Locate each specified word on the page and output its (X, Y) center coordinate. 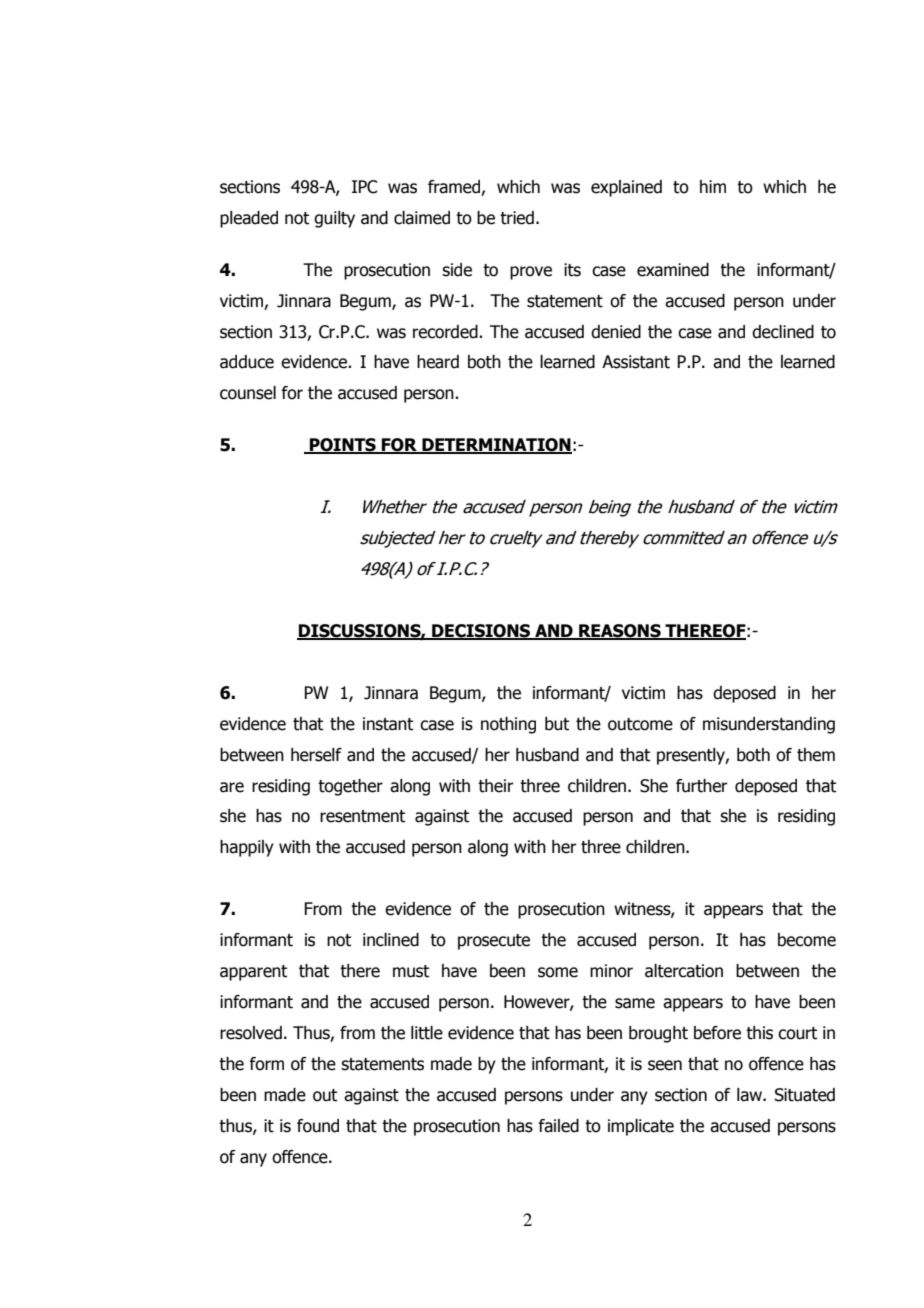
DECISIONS (481, 631)
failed (558, 1126)
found (318, 1126)
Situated (805, 1095)
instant (388, 724)
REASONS (620, 631)
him (713, 186)
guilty (334, 219)
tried (517, 218)
